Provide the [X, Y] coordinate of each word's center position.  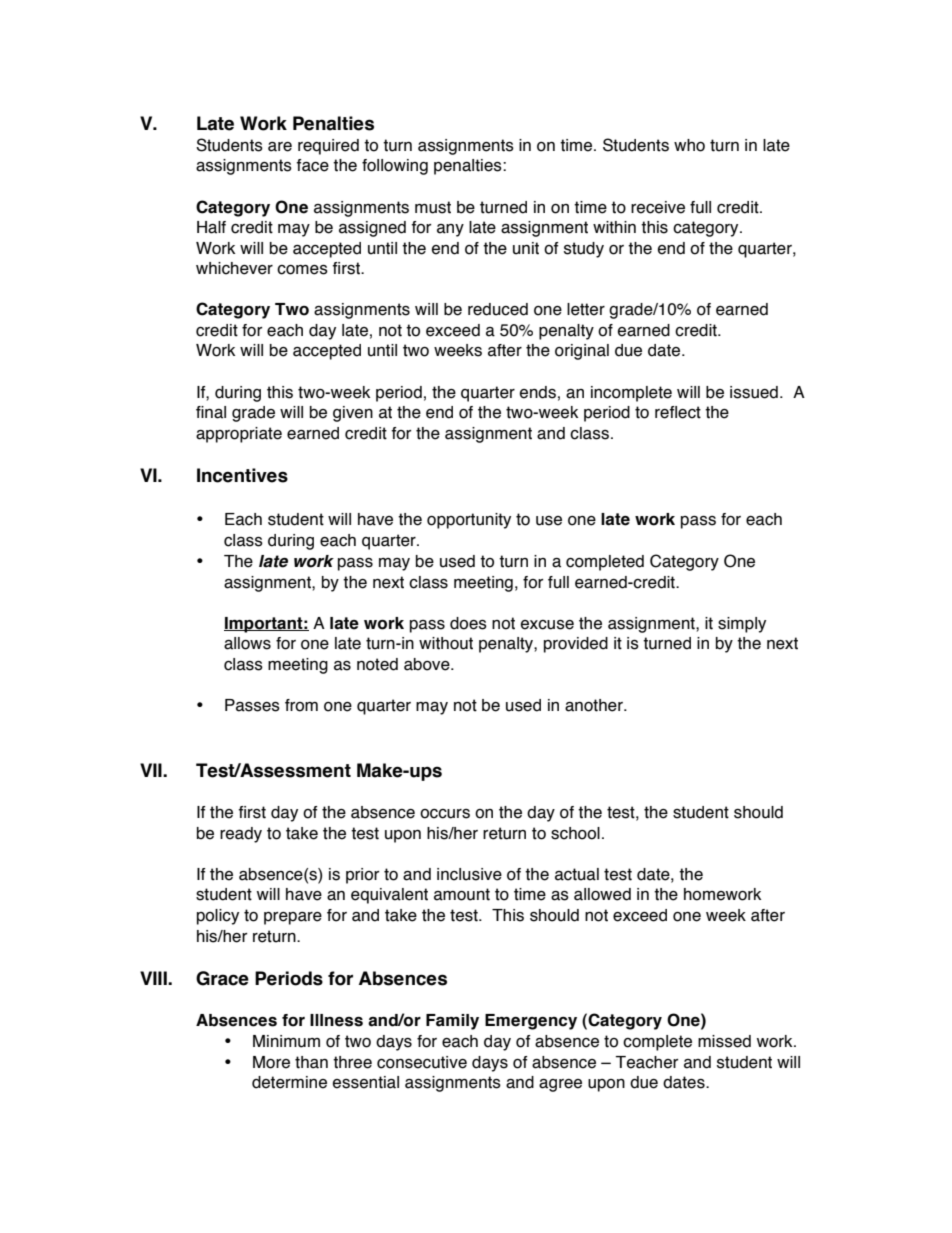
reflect [678, 412]
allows [247, 643]
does [468, 623]
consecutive [422, 1062]
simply [742, 625]
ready [241, 835]
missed [724, 1041]
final [211, 412]
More [271, 1062]
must [433, 207]
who [689, 145]
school [575, 833]
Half [211, 227]
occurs [445, 814]
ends [538, 392]
